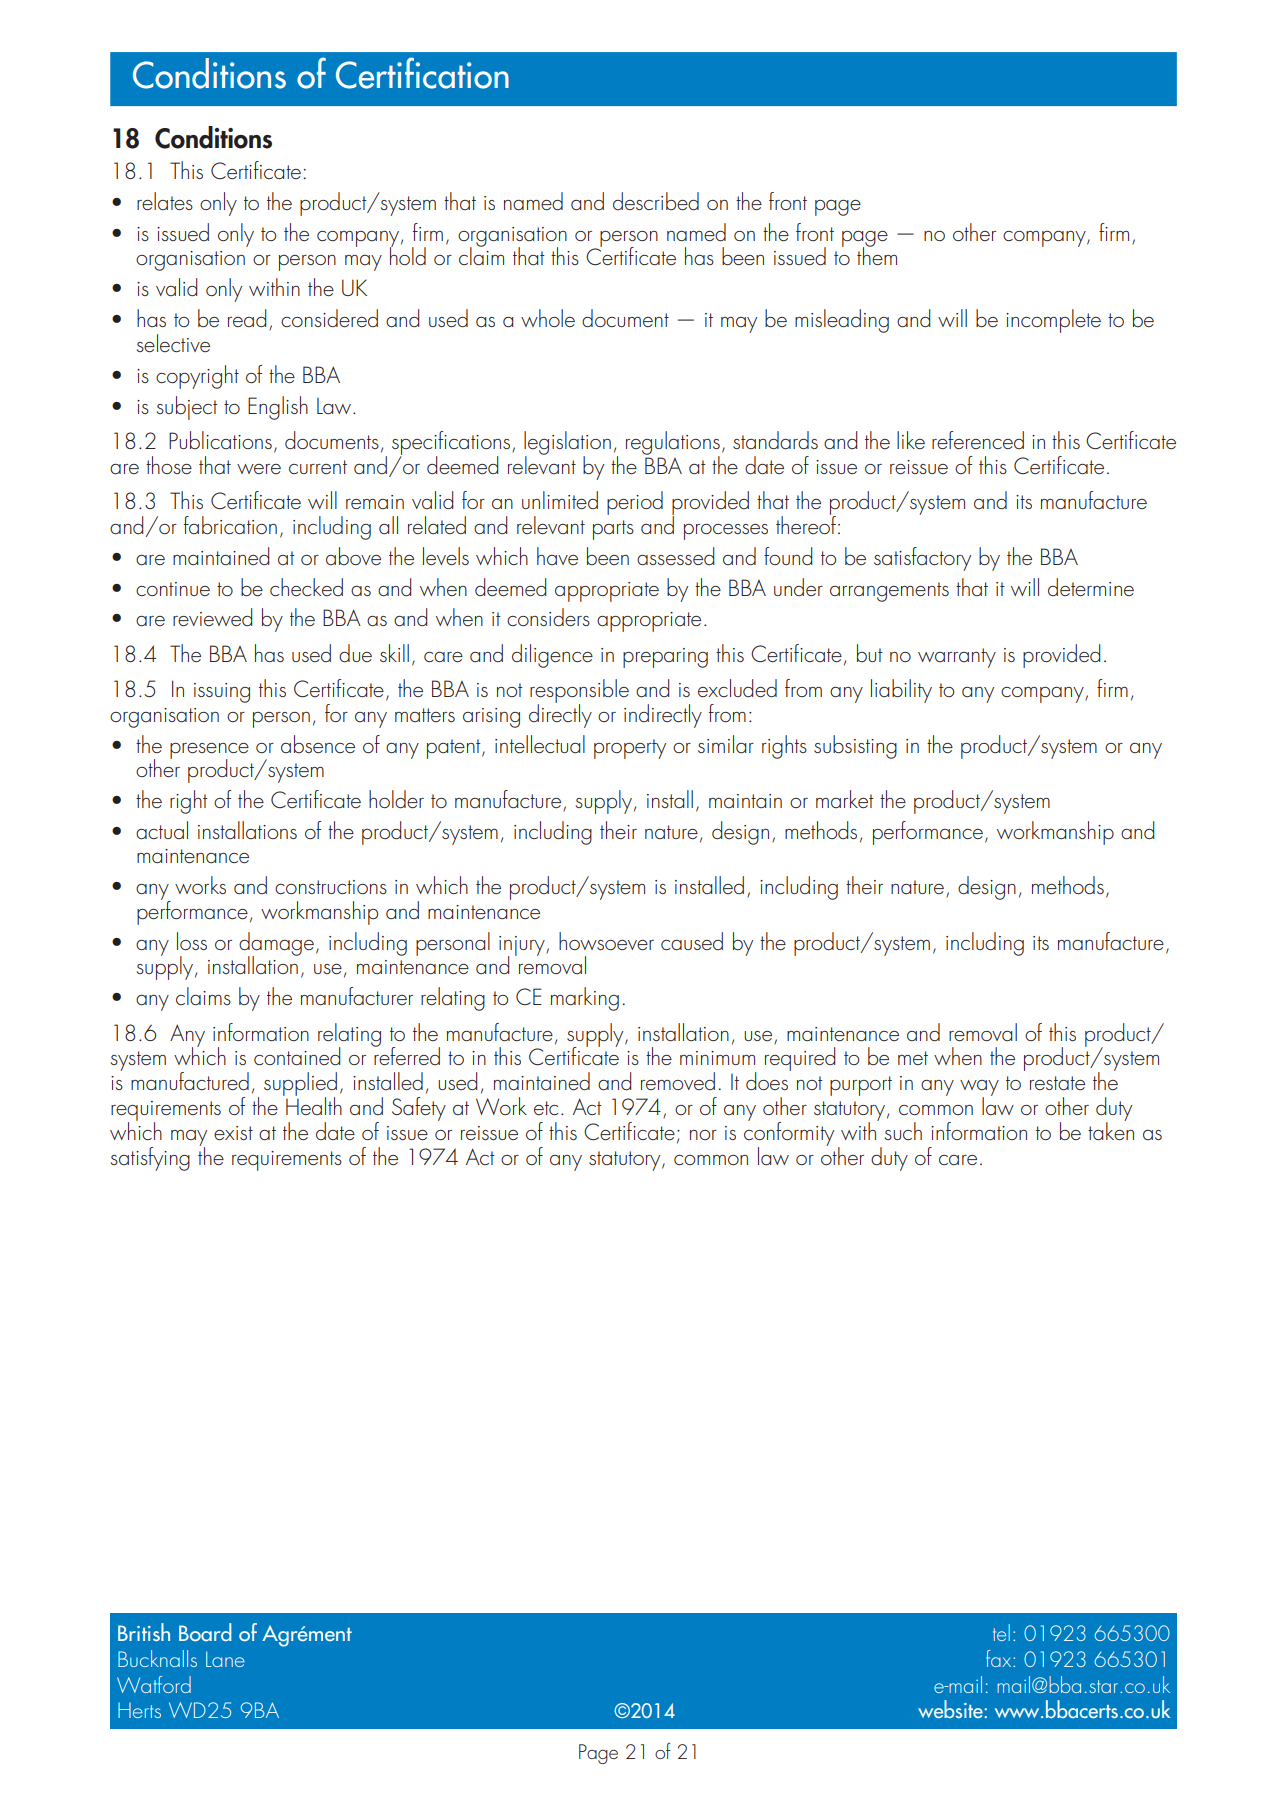  Describe the element at coordinates (225, 1659) in the document. I see `Lane` at that location.
